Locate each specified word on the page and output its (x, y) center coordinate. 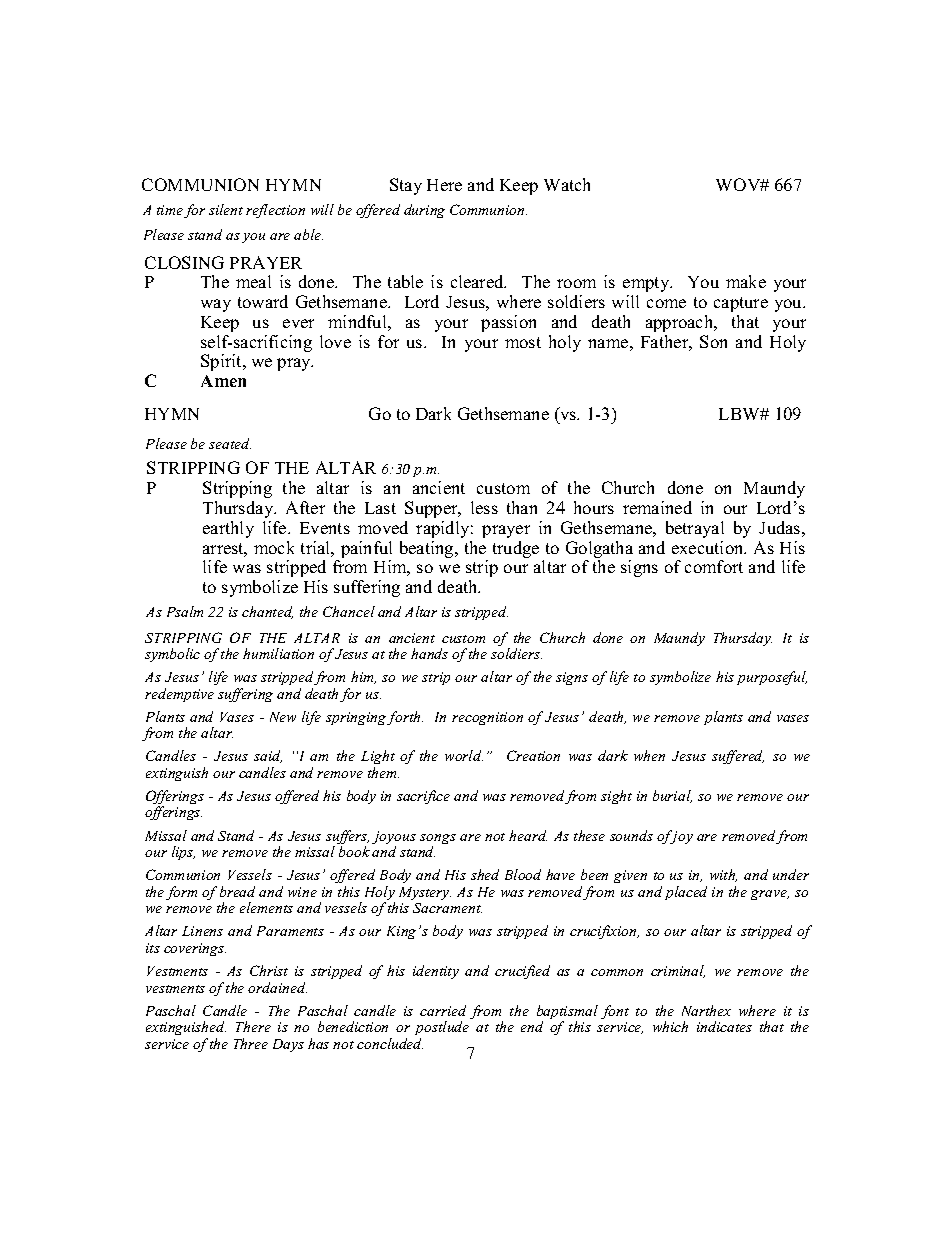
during (424, 211)
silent (226, 209)
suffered (738, 757)
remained (657, 507)
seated (230, 443)
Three (251, 1043)
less (484, 507)
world (464, 755)
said (268, 756)
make (746, 281)
